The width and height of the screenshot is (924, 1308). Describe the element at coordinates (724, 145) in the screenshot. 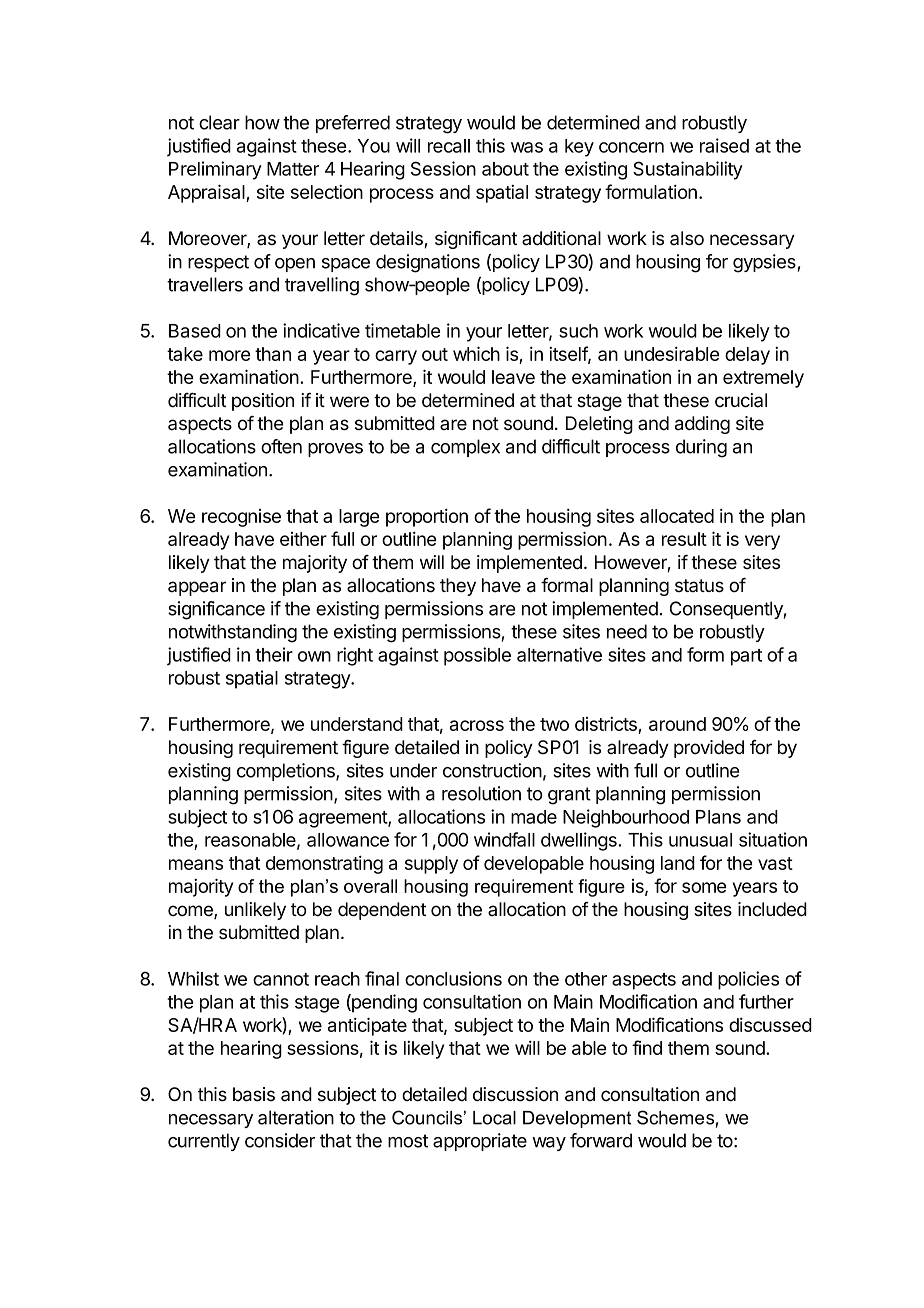

I see `raised` at that location.
